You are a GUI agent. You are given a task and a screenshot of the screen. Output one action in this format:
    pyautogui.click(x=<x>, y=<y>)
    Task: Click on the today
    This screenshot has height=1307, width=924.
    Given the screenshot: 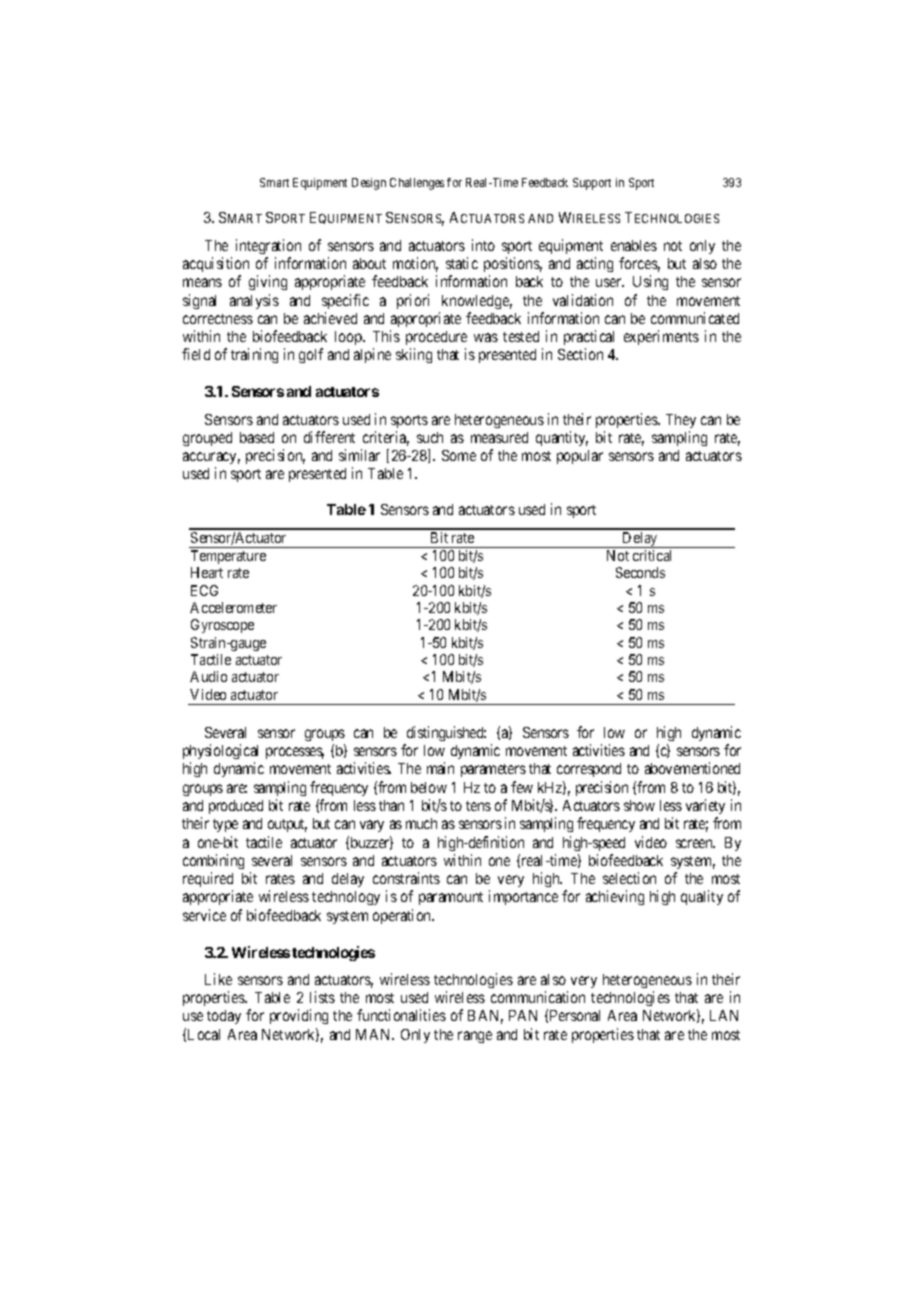 What is the action you would take?
    pyautogui.click(x=224, y=1017)
